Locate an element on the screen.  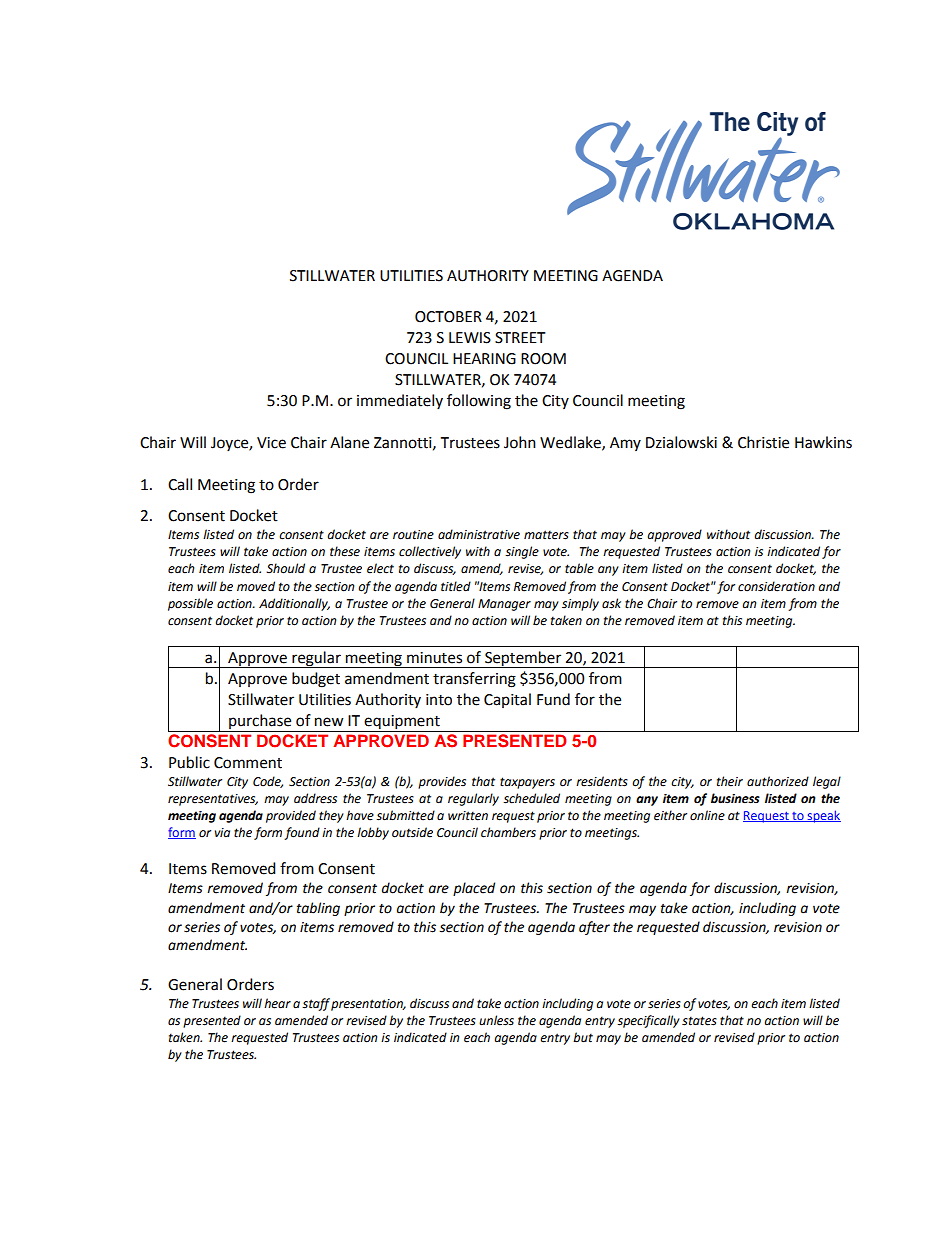
STREET is located at coordinates (520, 338).
